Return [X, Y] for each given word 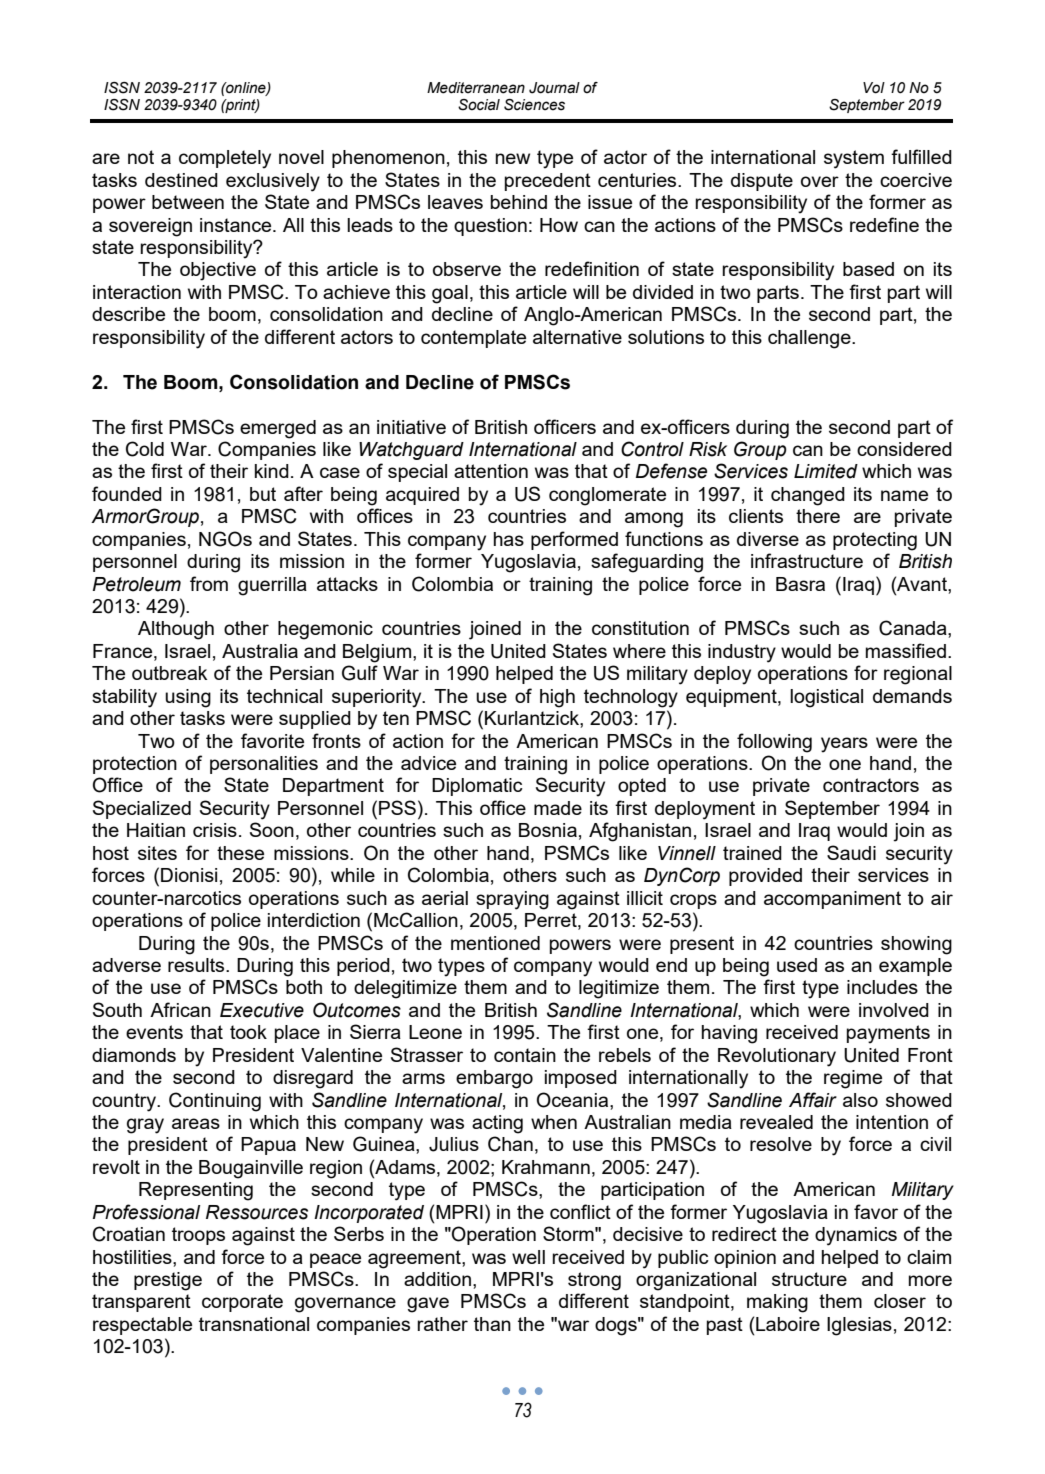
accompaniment [832, 900]
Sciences [534, 105]
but [263, 494]
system [854, 159]
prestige [168, 1281]
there [818, 516]
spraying [512, 900]
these [240, 853]
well [528, 1257]
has [509, 539]
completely [225, 159]
